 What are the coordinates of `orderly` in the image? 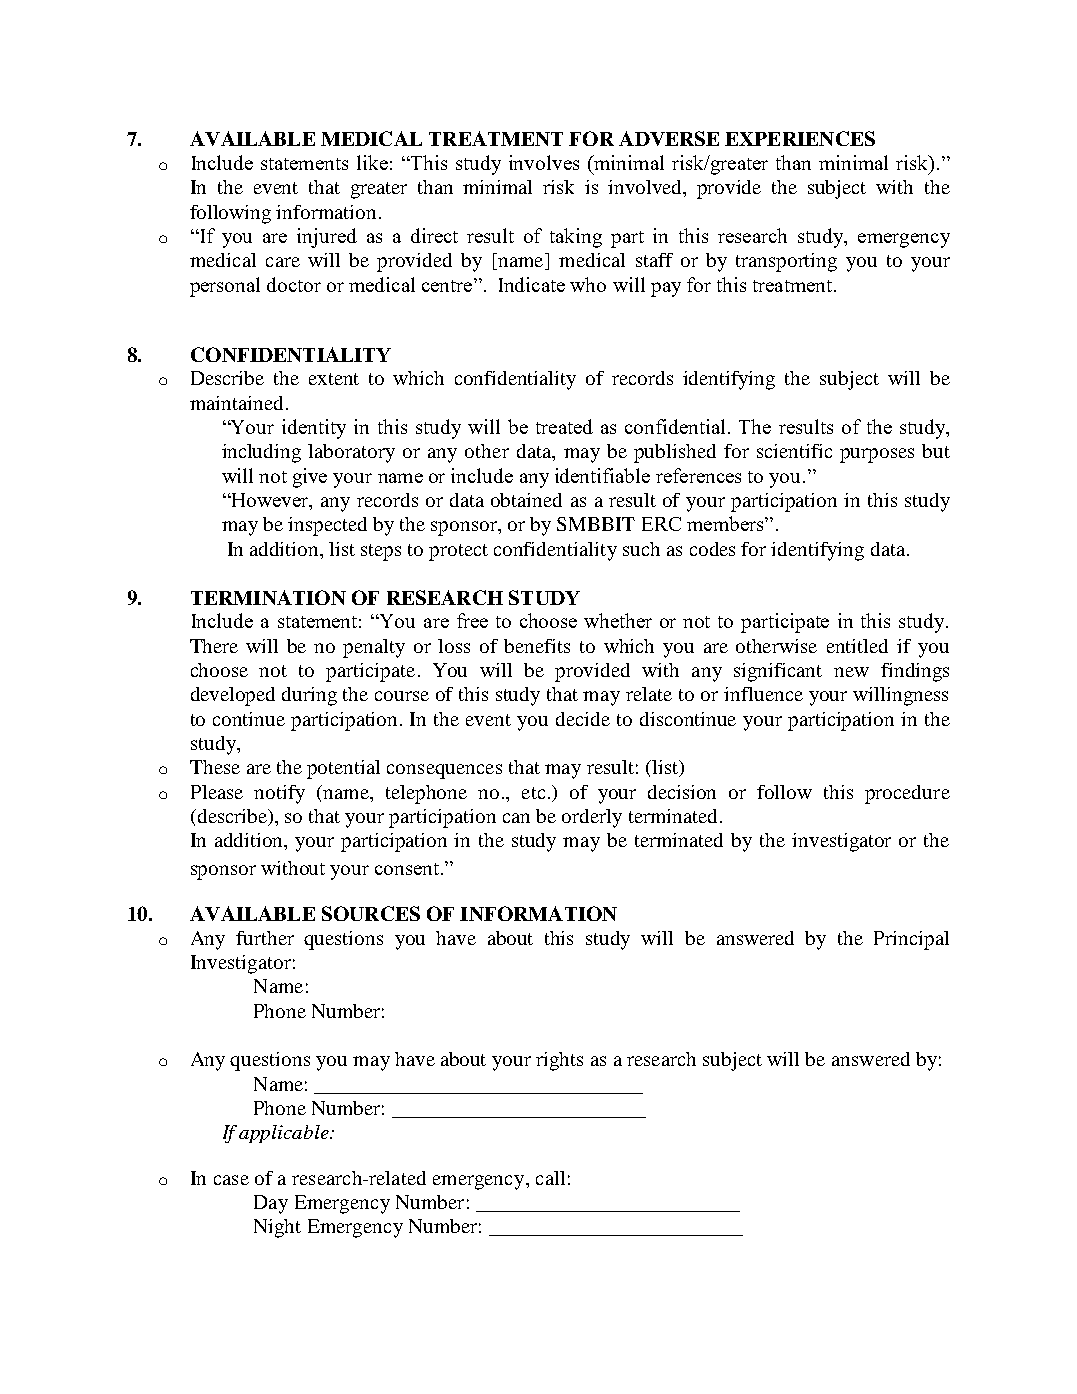 It's located at (592, 818).
